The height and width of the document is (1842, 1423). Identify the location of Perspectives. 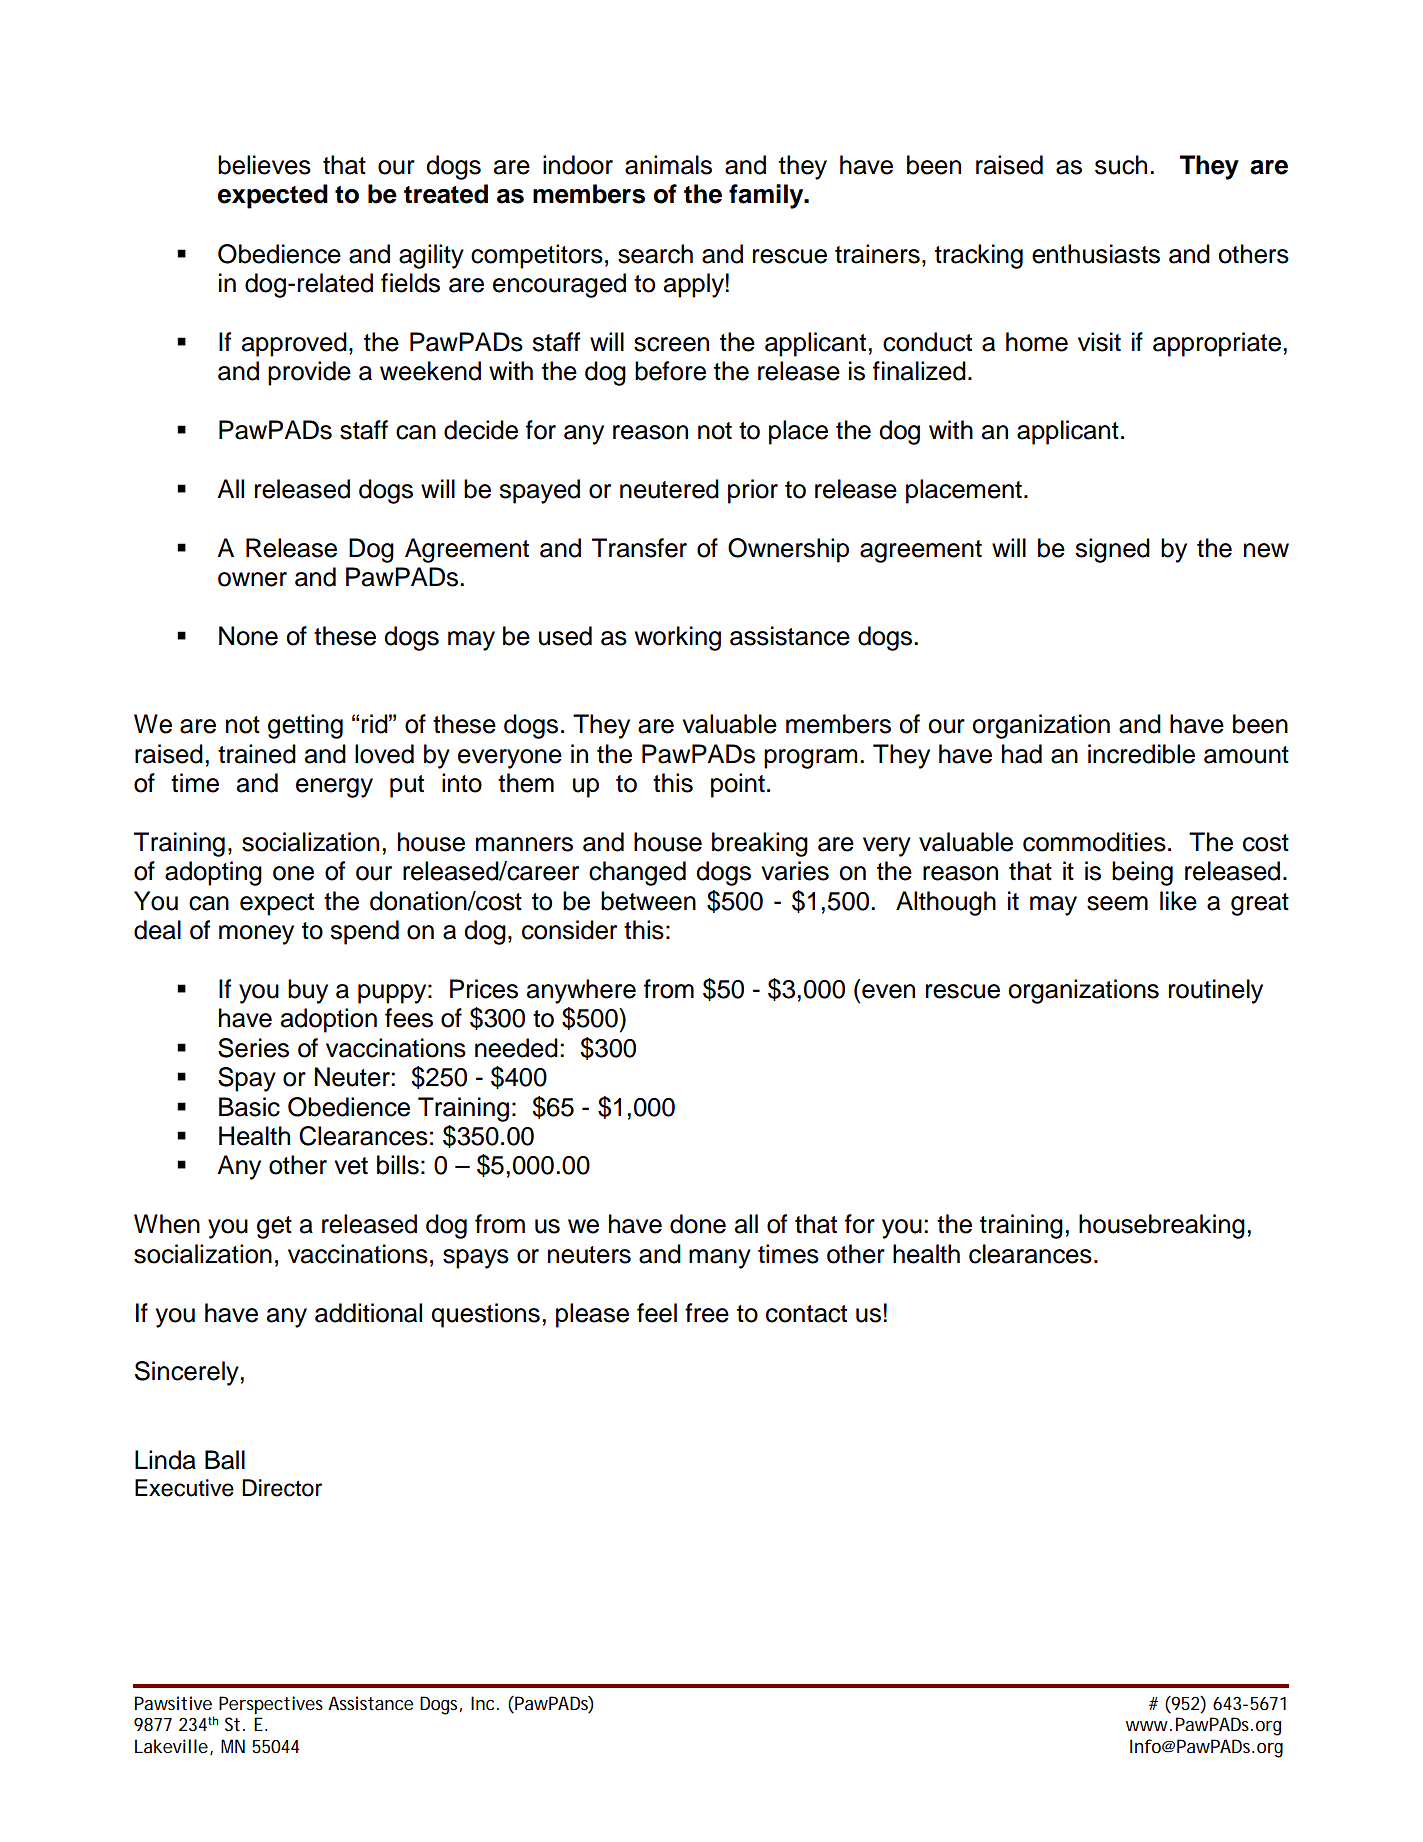
(271, 1705).
